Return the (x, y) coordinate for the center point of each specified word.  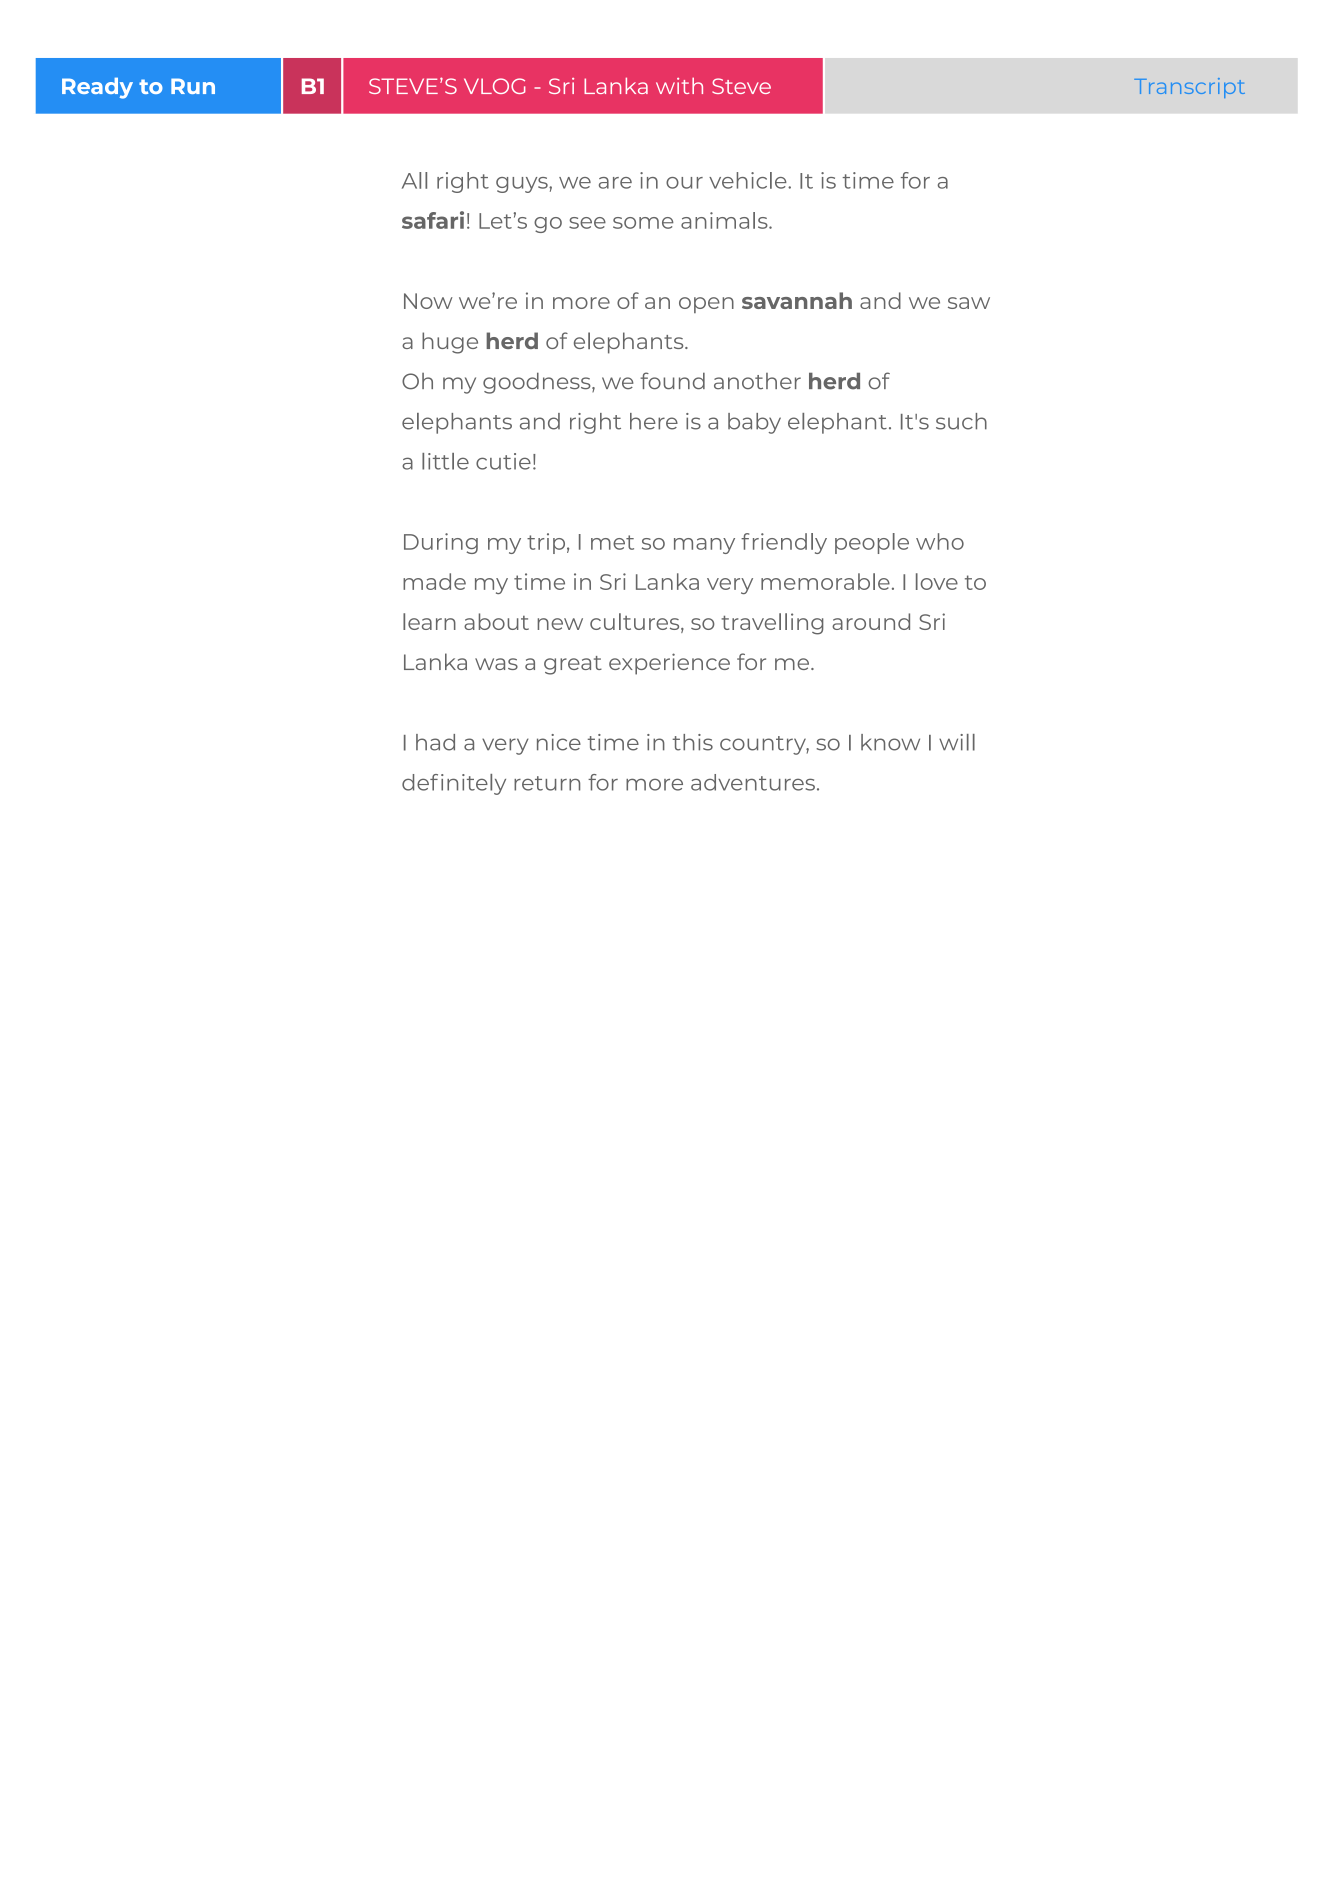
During (441, 543)
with (679, 85)
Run (193, 86)
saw (969, 303)
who (940, 541)
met (612, 542)
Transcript (1189, 88)
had (435, 742)
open (706, 305)
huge (450, 343)
